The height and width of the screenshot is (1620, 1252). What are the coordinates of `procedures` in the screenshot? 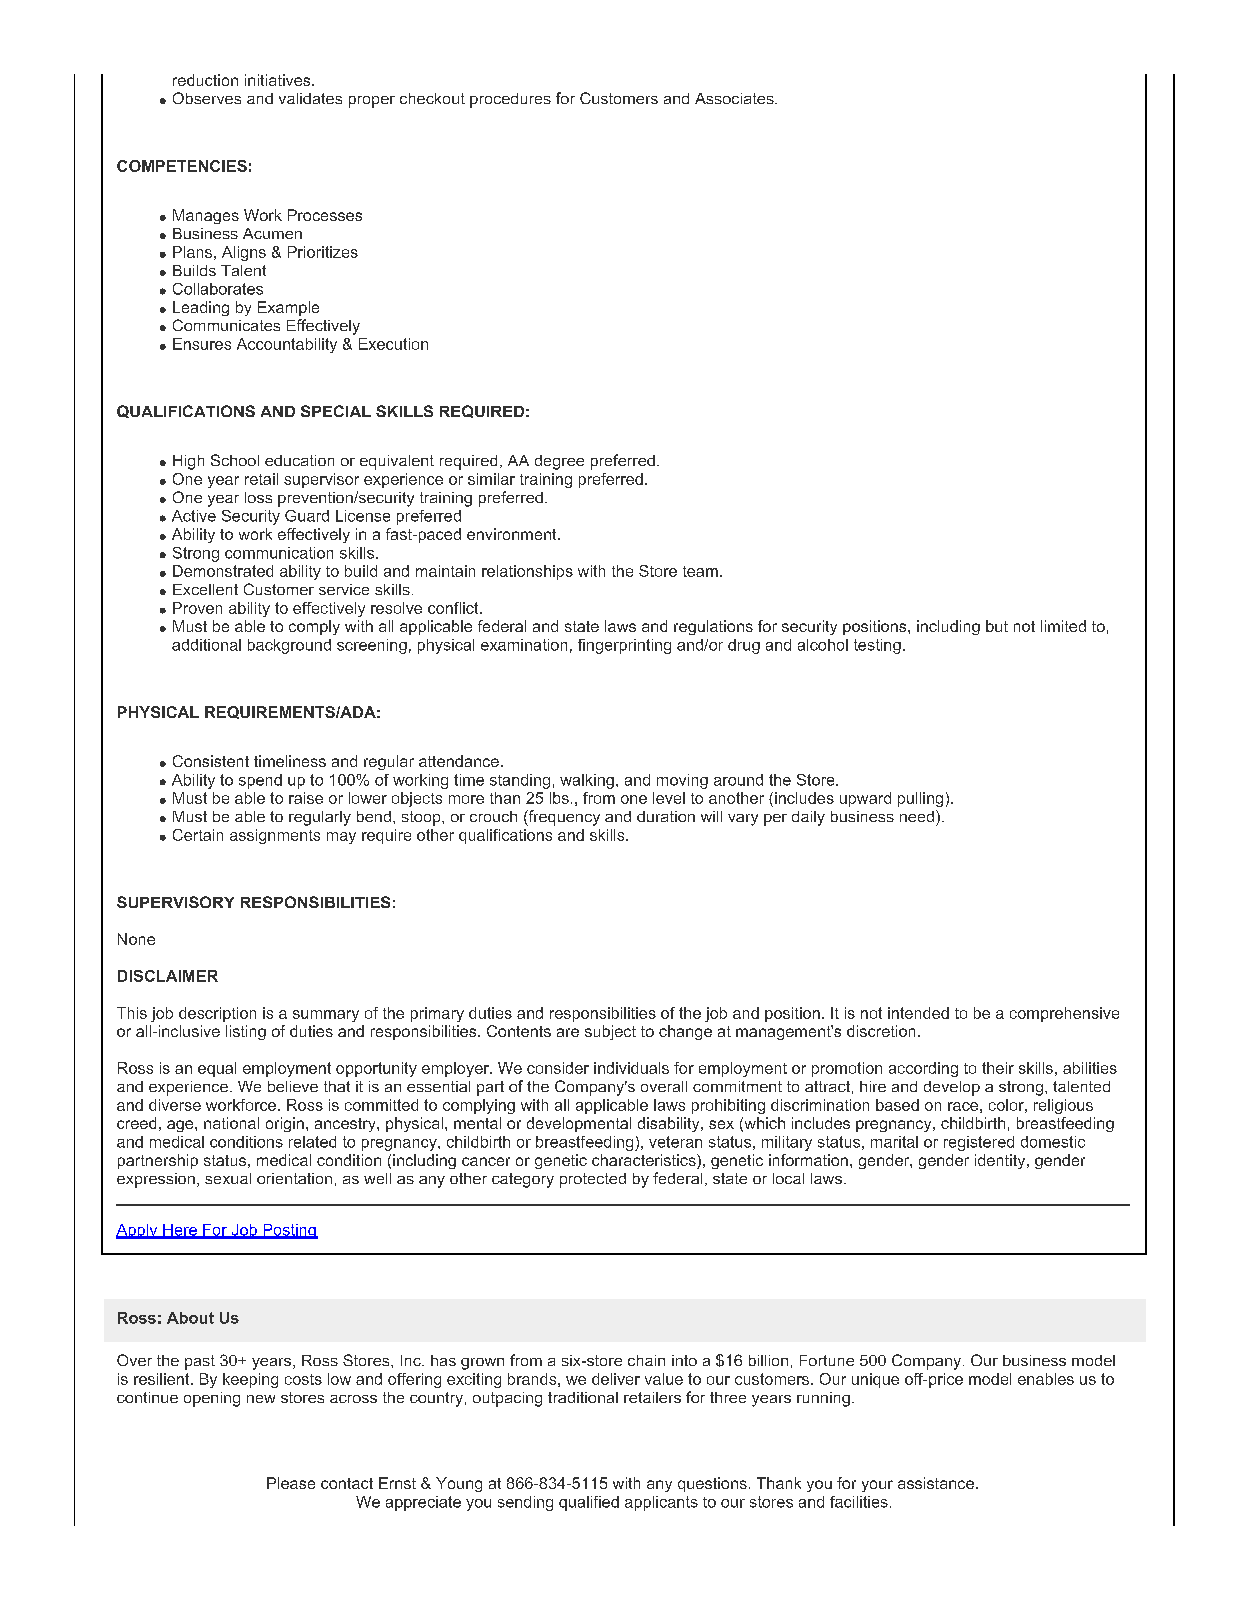 It's located at (510, 100).
